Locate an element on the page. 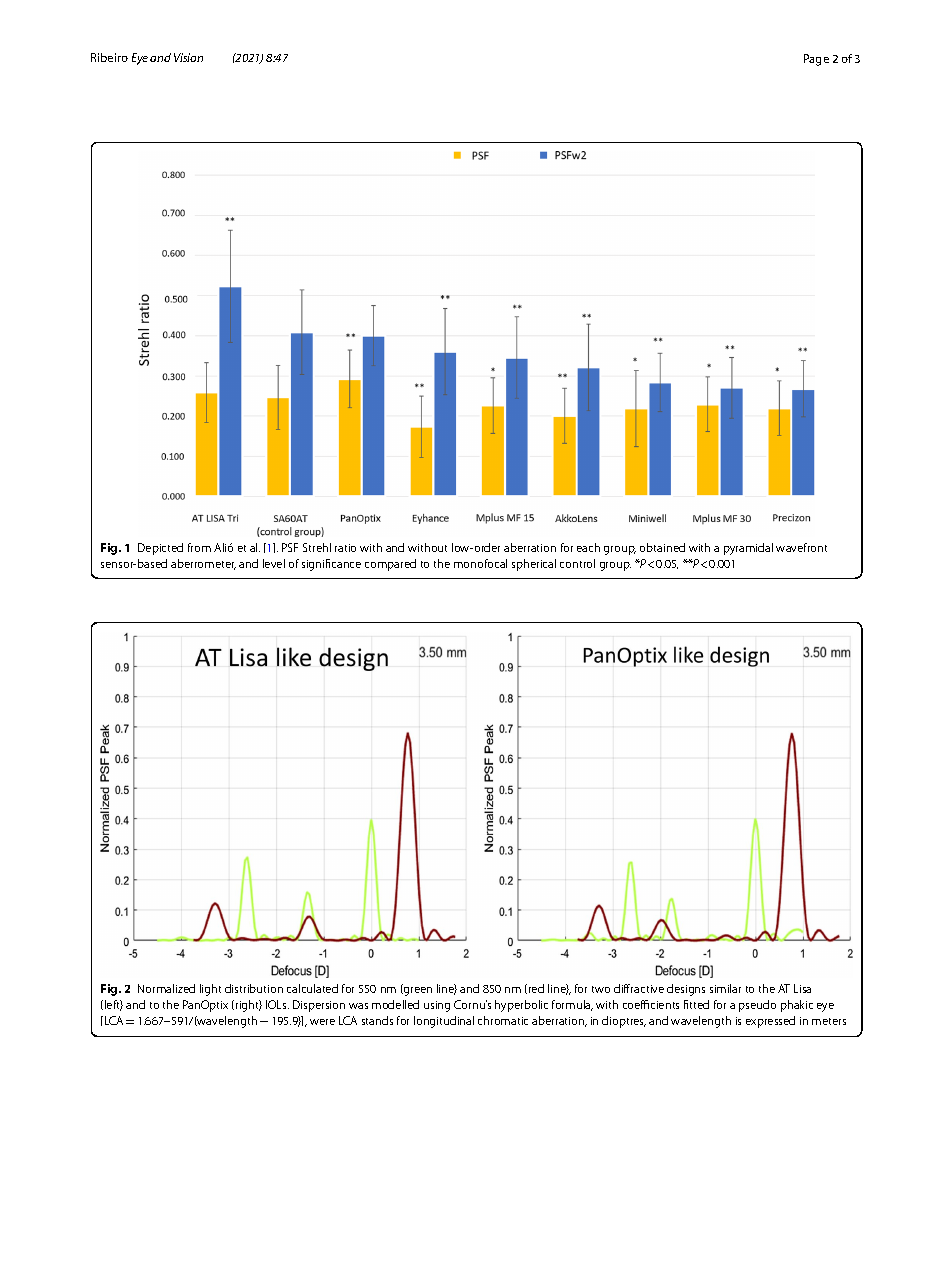 This page has width=952, height=1265. Page is located at coordinates (816, 60).
